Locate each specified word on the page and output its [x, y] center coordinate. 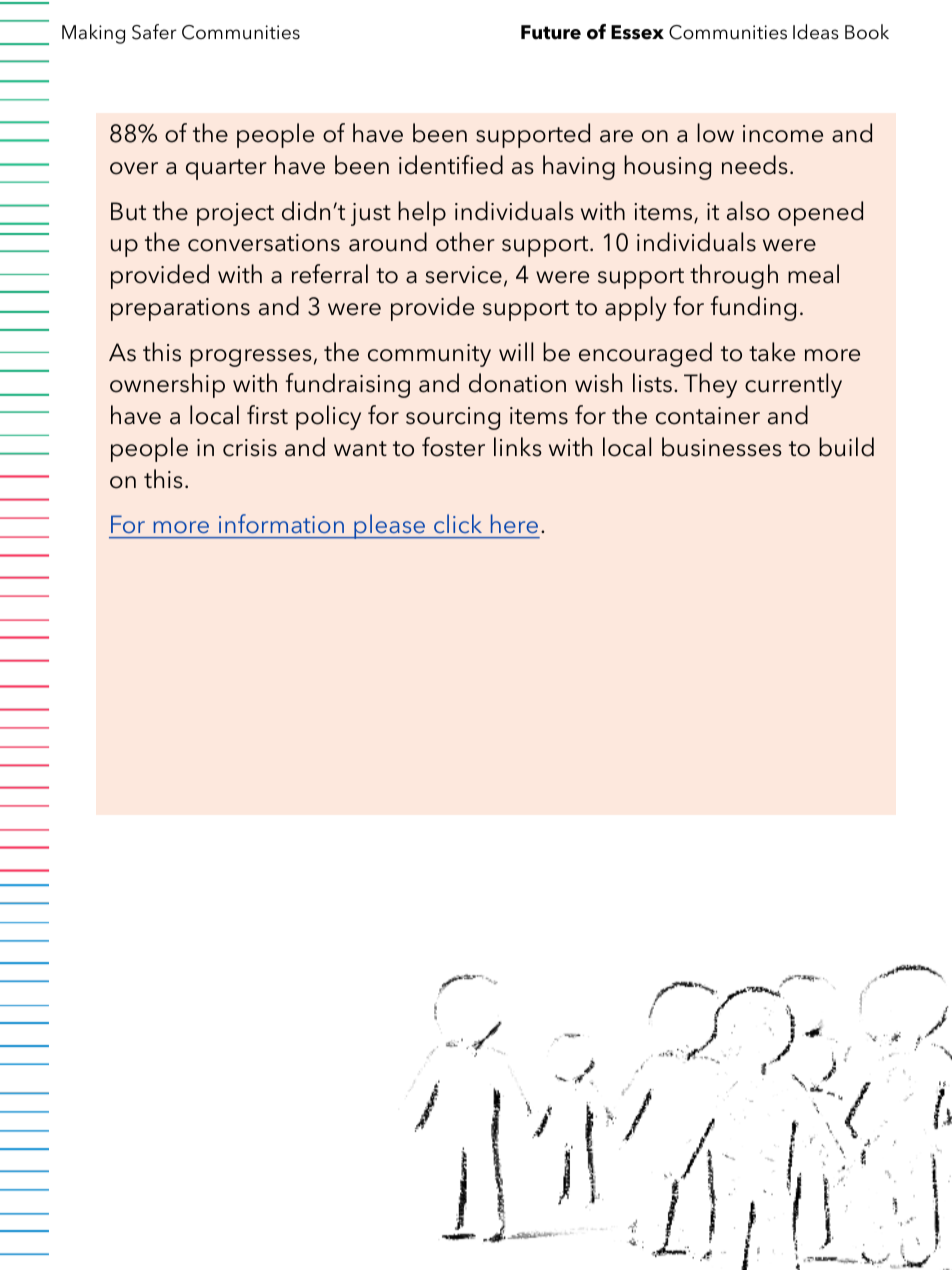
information [281, 523]
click [458, 523]
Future [551, 32]
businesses [722, 447]
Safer [154, 32]
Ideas [816, 32]
